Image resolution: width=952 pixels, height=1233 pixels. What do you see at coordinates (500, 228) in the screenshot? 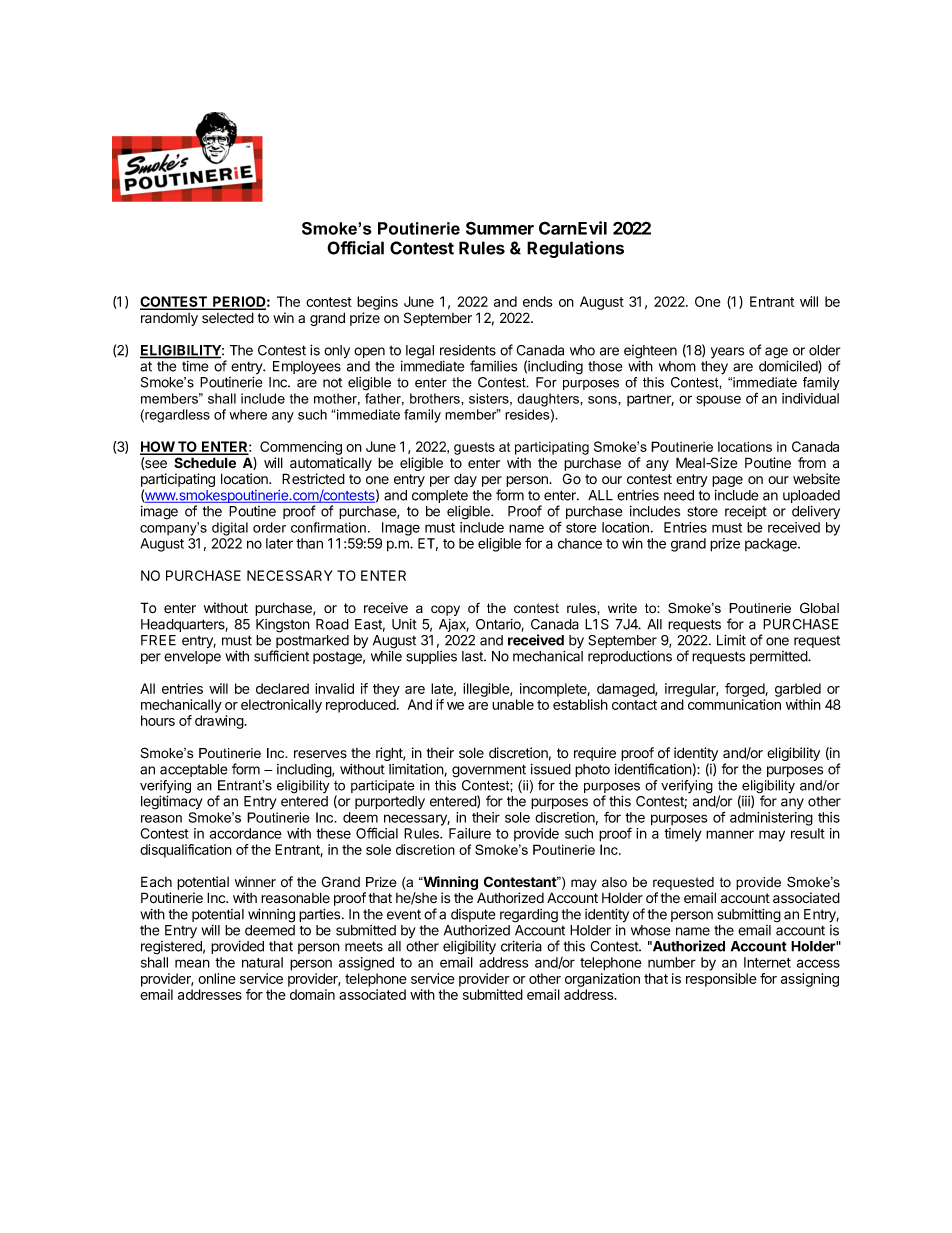
I see `Summer` at bounding box center [500, 228].
